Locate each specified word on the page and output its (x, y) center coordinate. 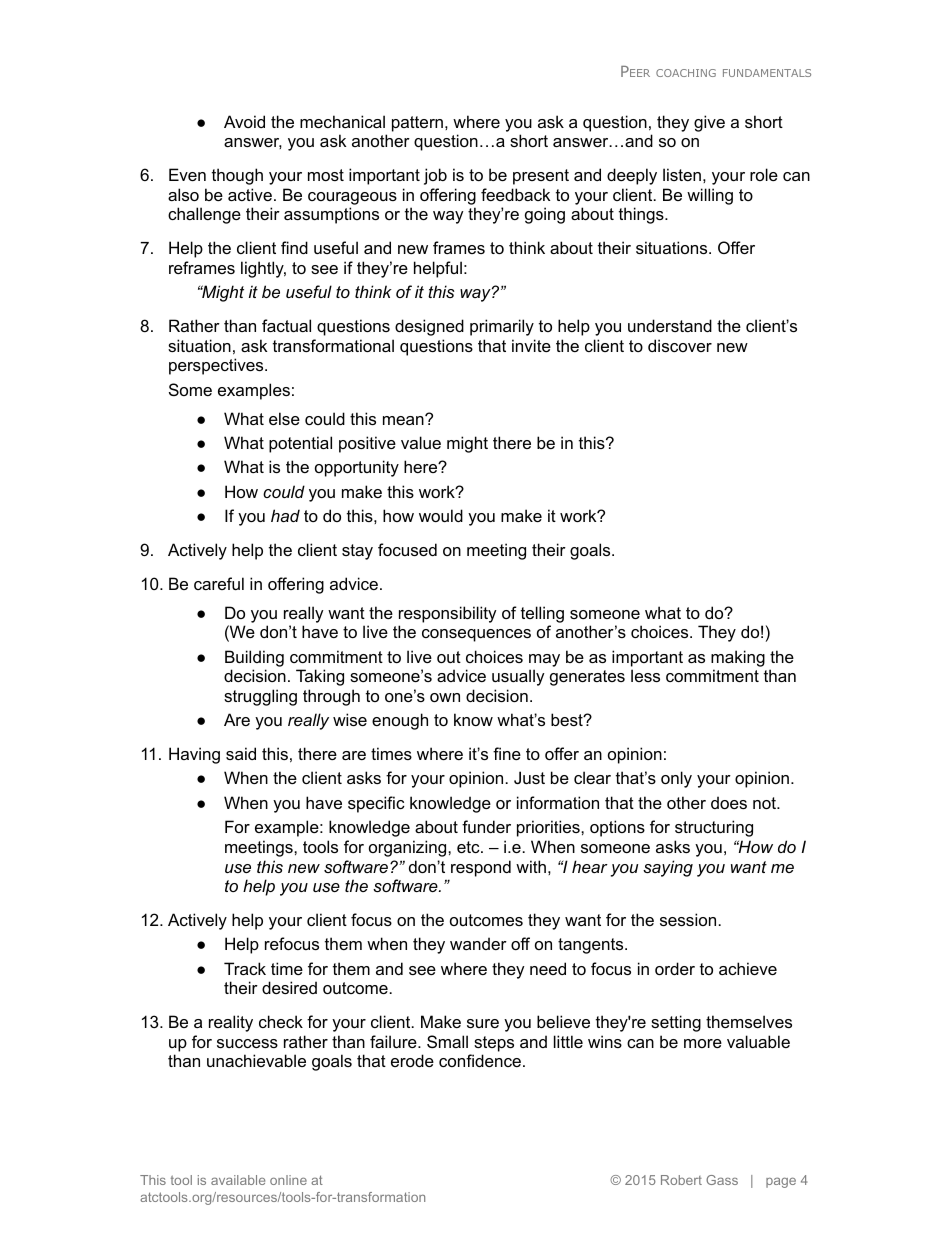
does (729, 802)
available (238, 1180)
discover (680, 345)
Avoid (244, 121)
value (421, 442)
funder (486, 826)
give (709, 123)
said (241, 753)
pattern (417, 124)
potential (300, 444)
